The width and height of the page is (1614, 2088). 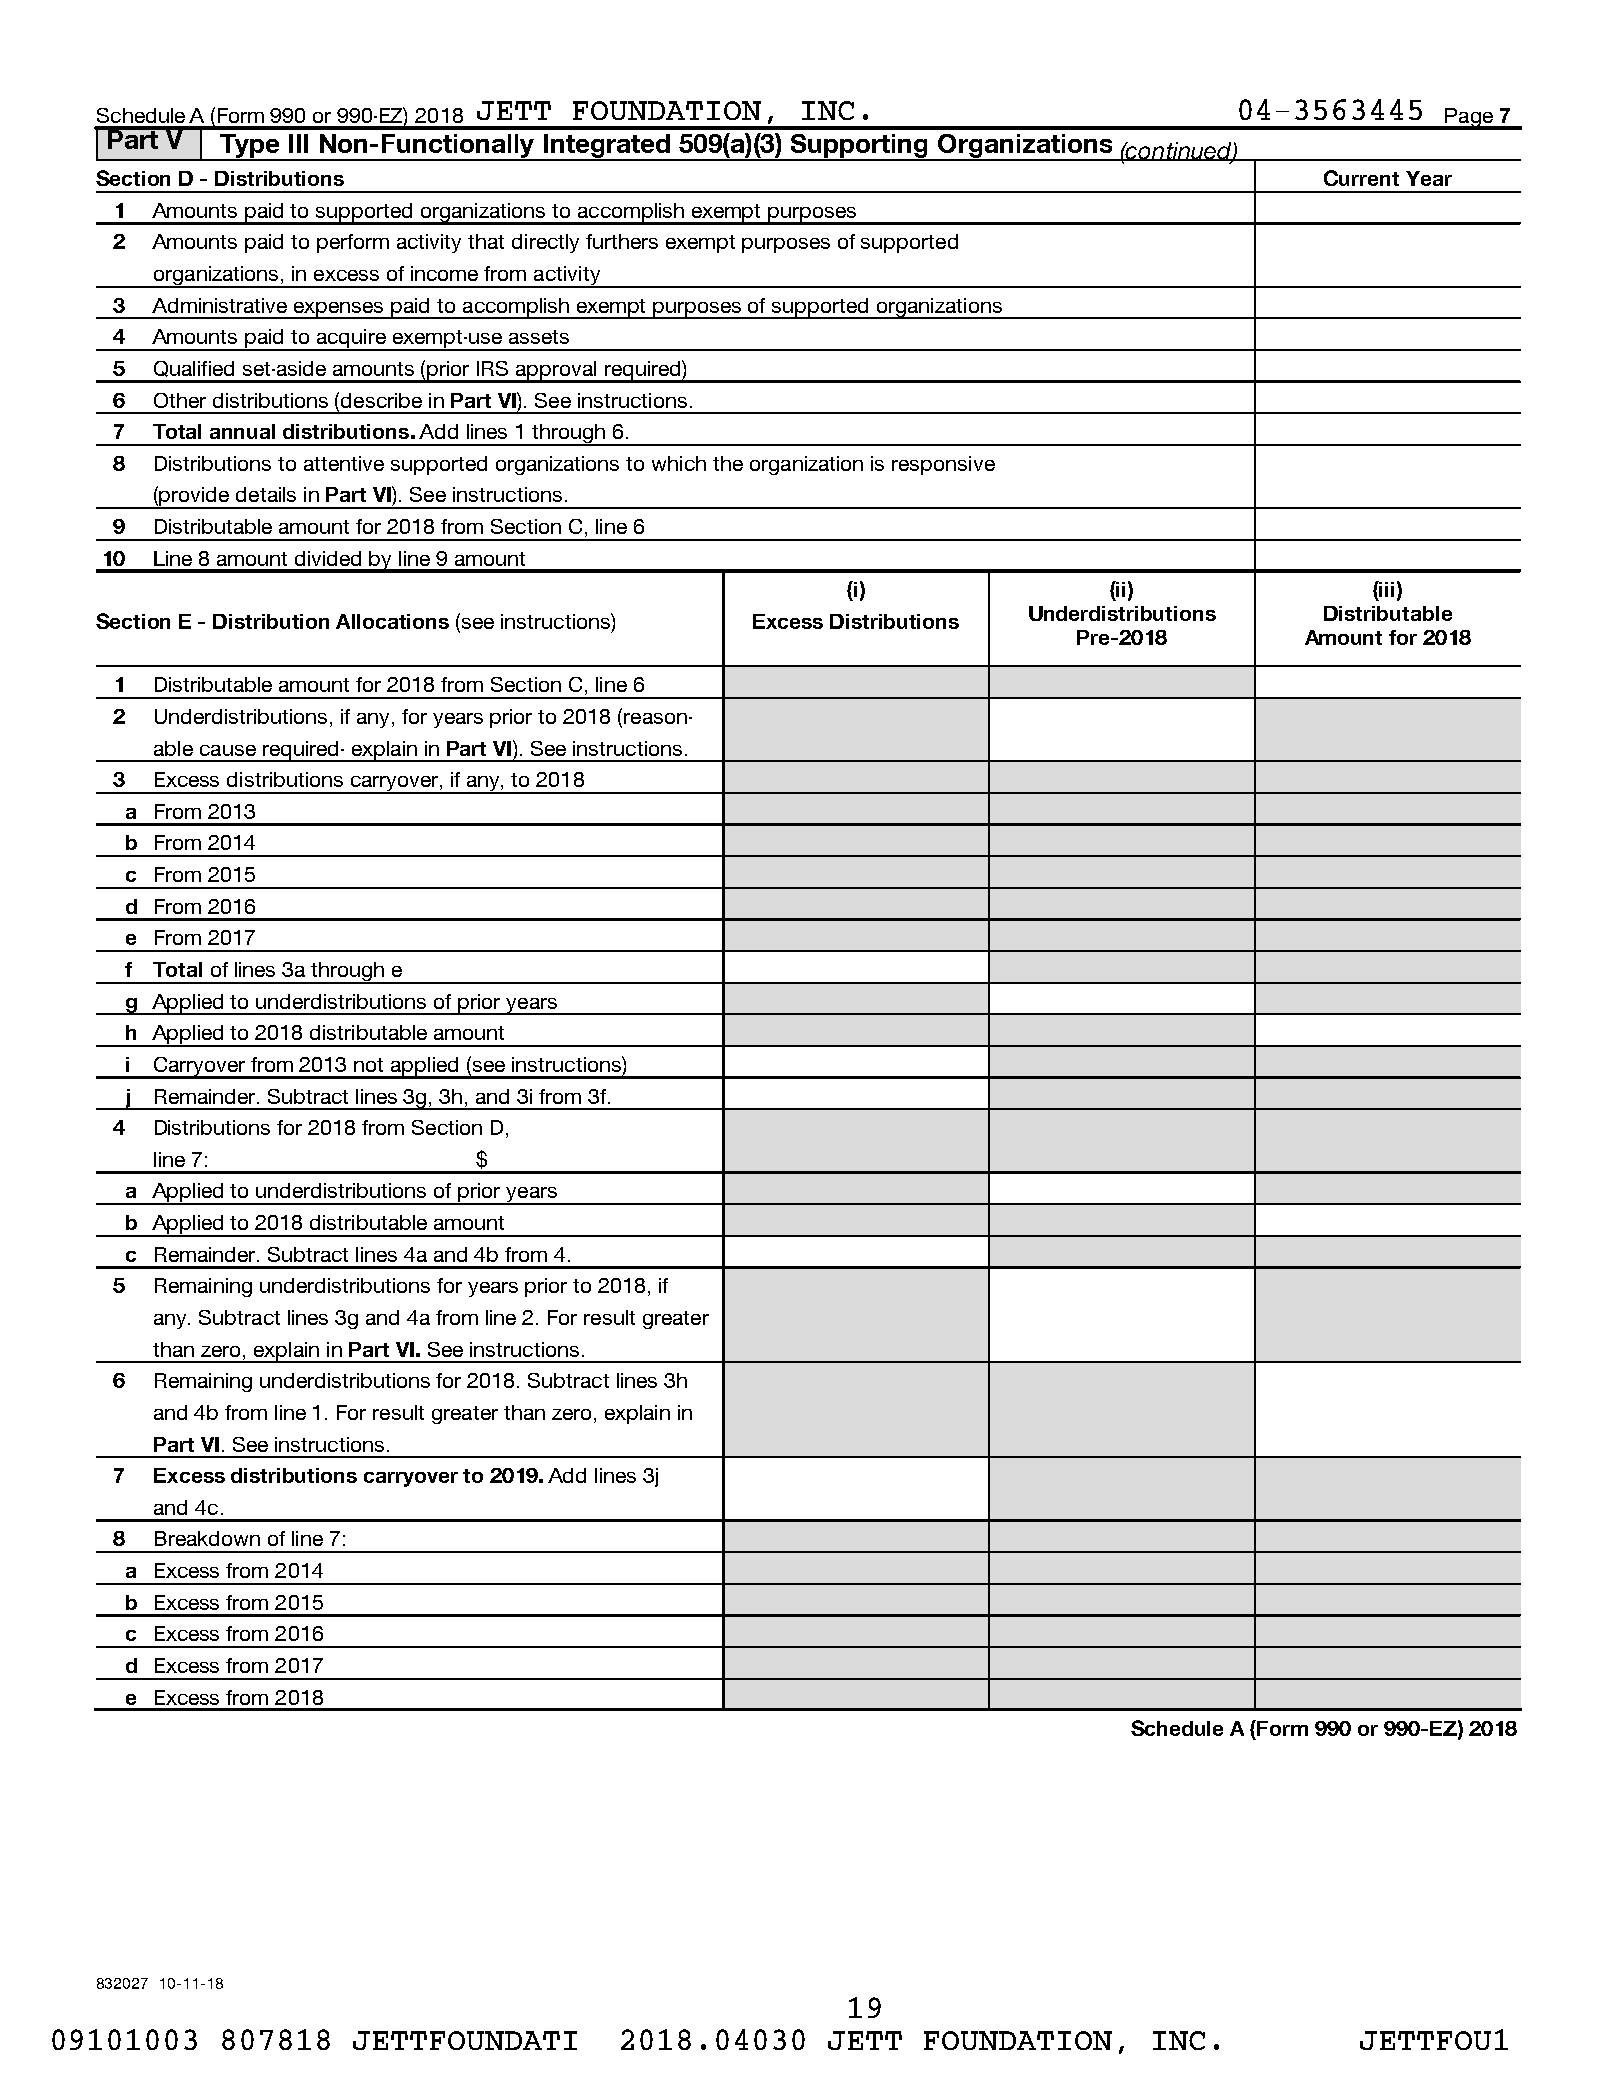 What do you see at coordinates (943, 465) in the page?
I see `responsive` at bounding box center [943, 465].
